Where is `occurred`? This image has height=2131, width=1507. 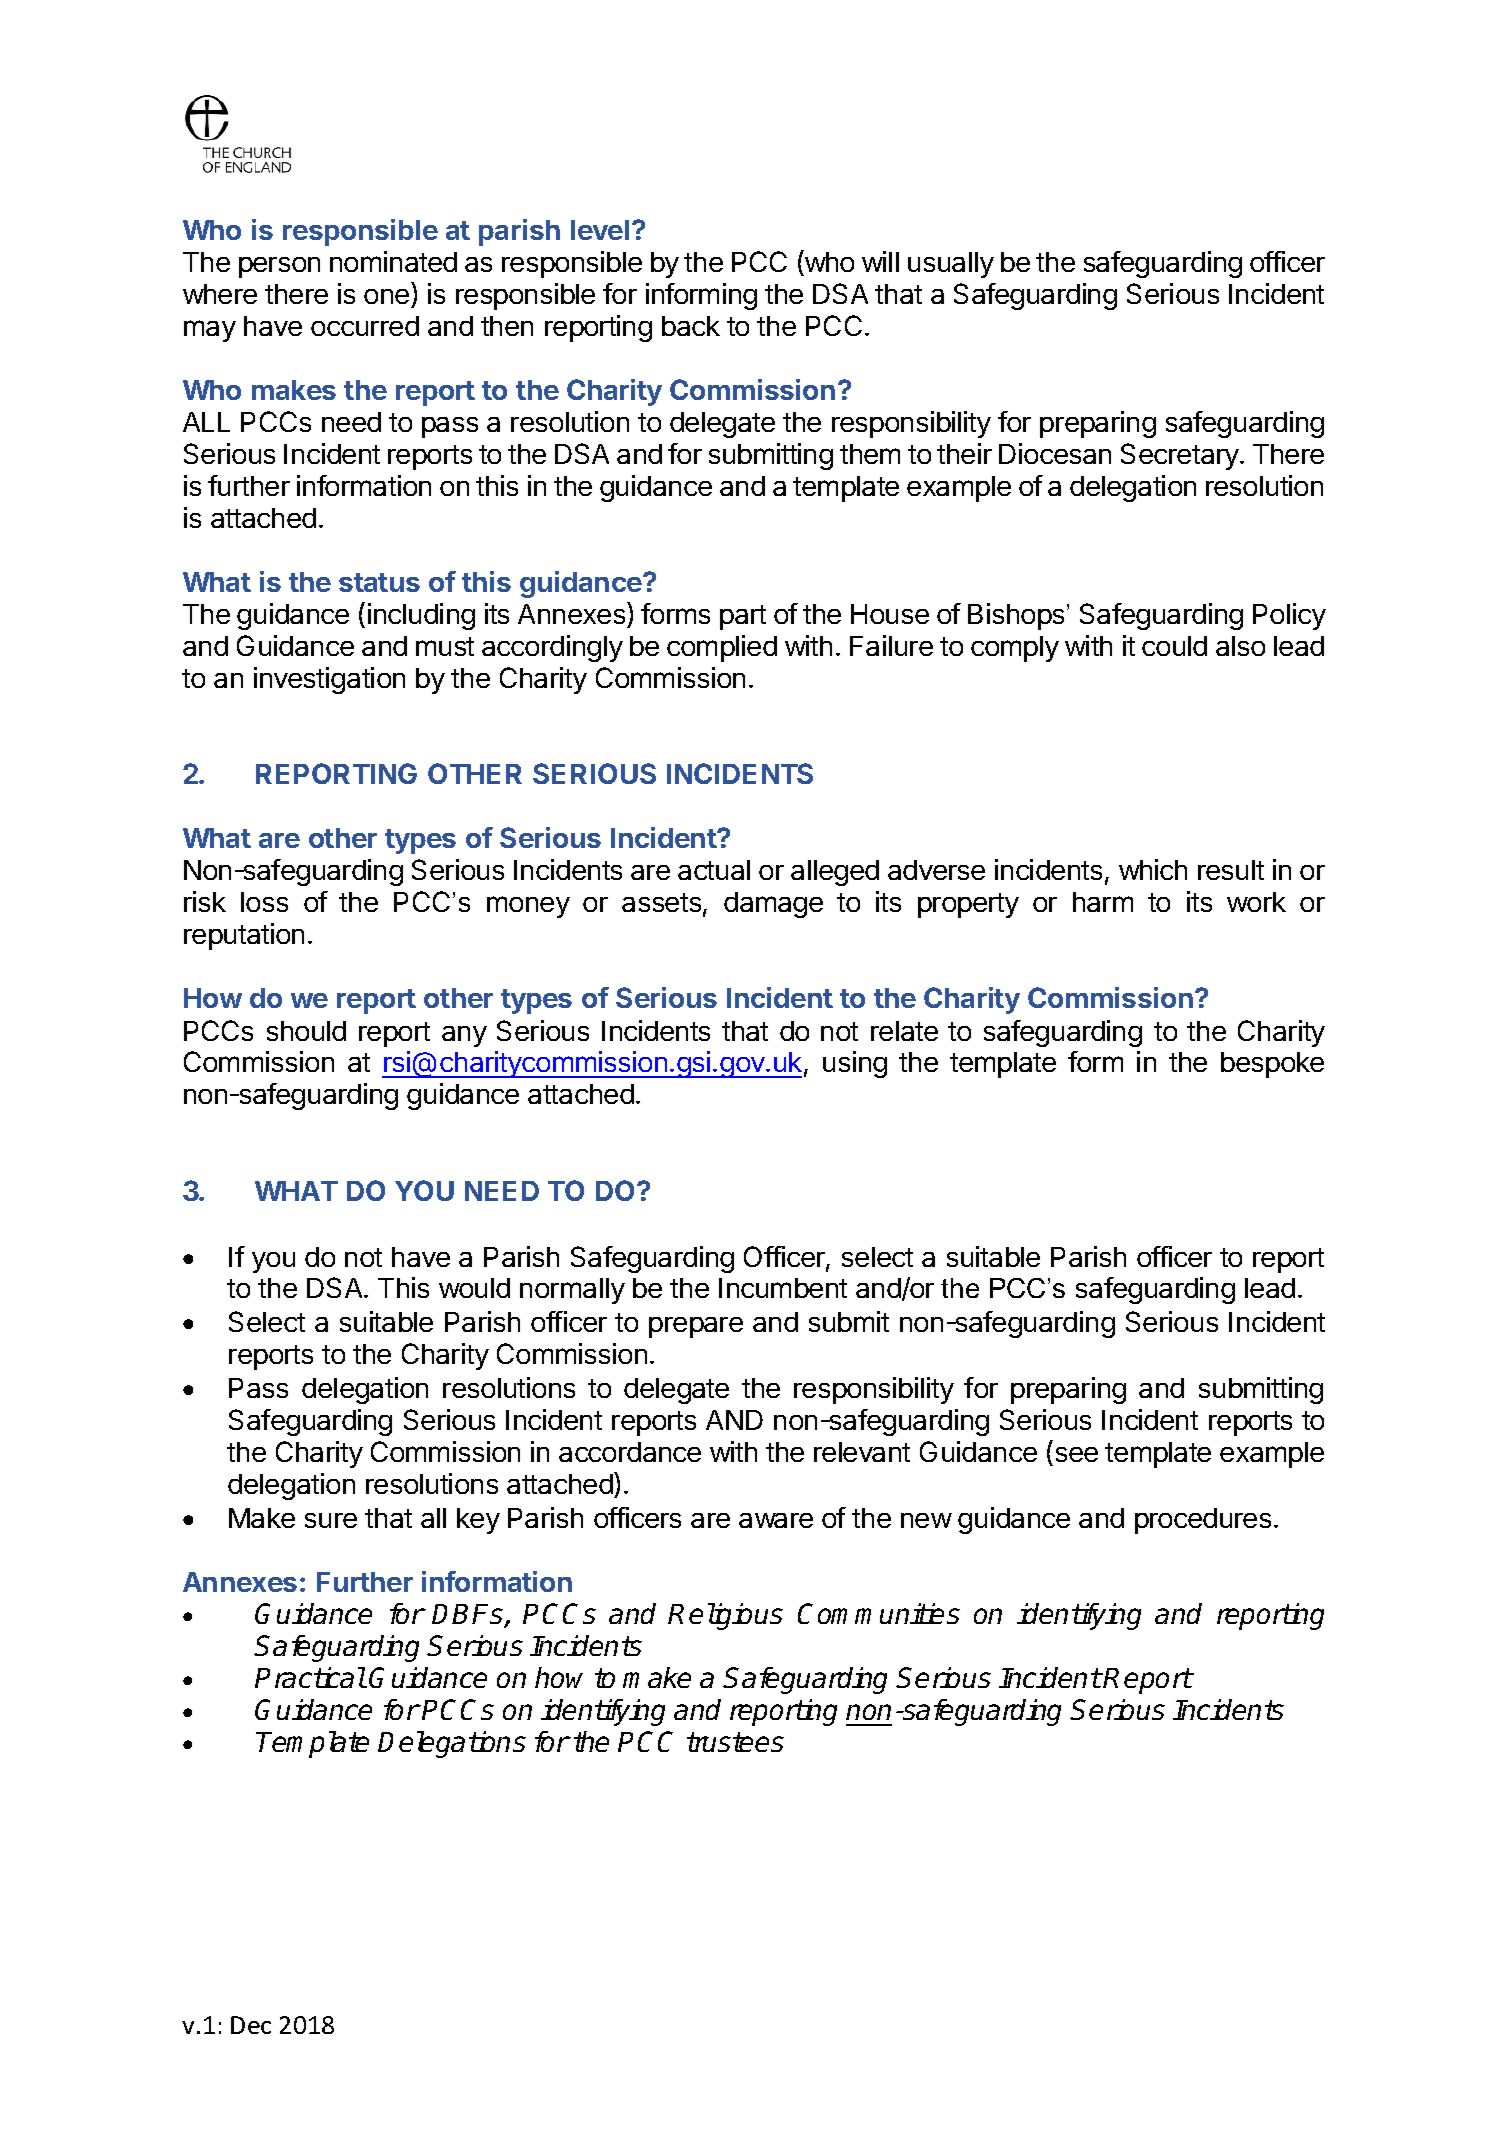 occurred is located at coordinates (365, 326).
